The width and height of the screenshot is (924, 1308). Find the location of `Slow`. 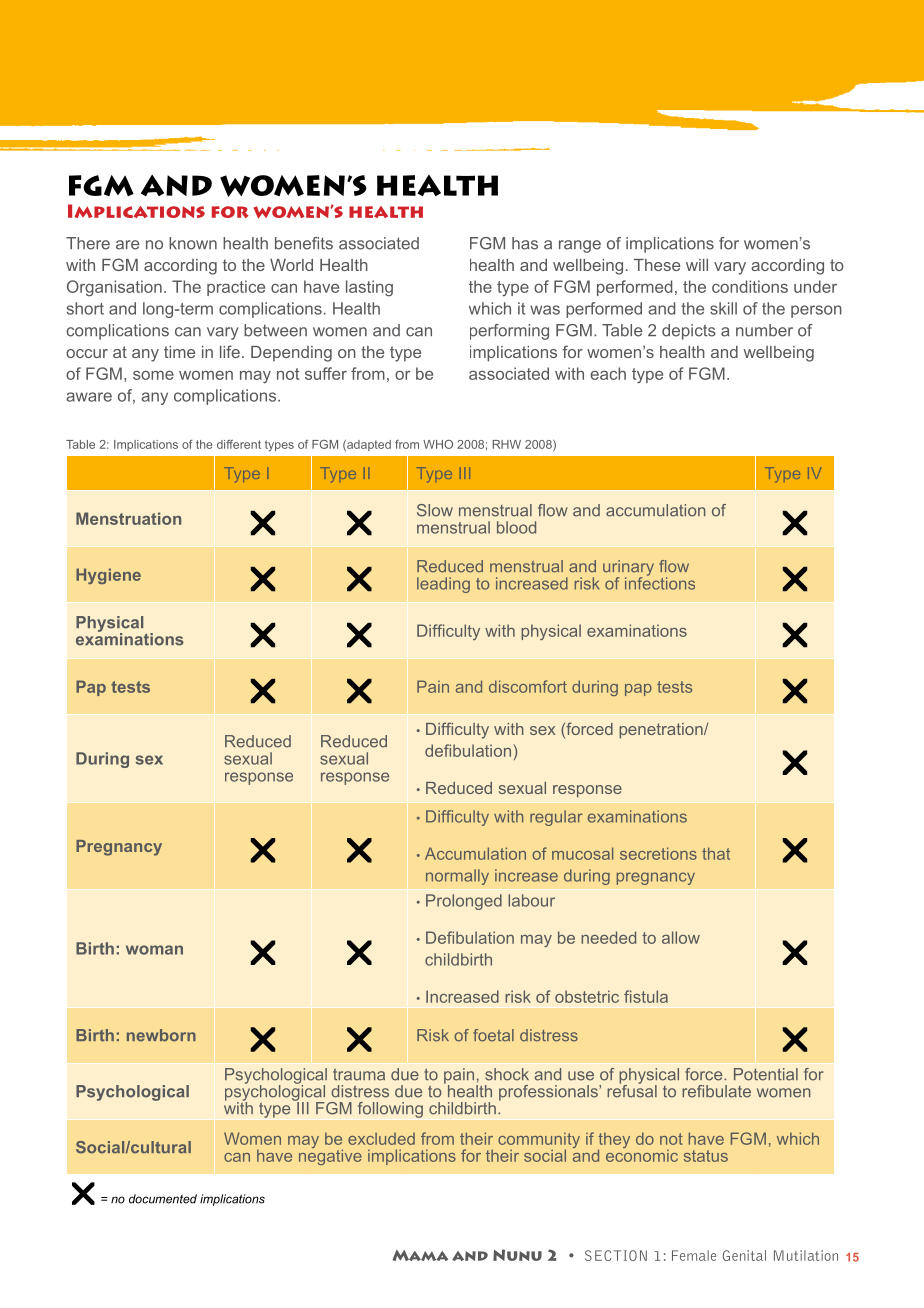

Slow is located at coordinates (435, 510).
